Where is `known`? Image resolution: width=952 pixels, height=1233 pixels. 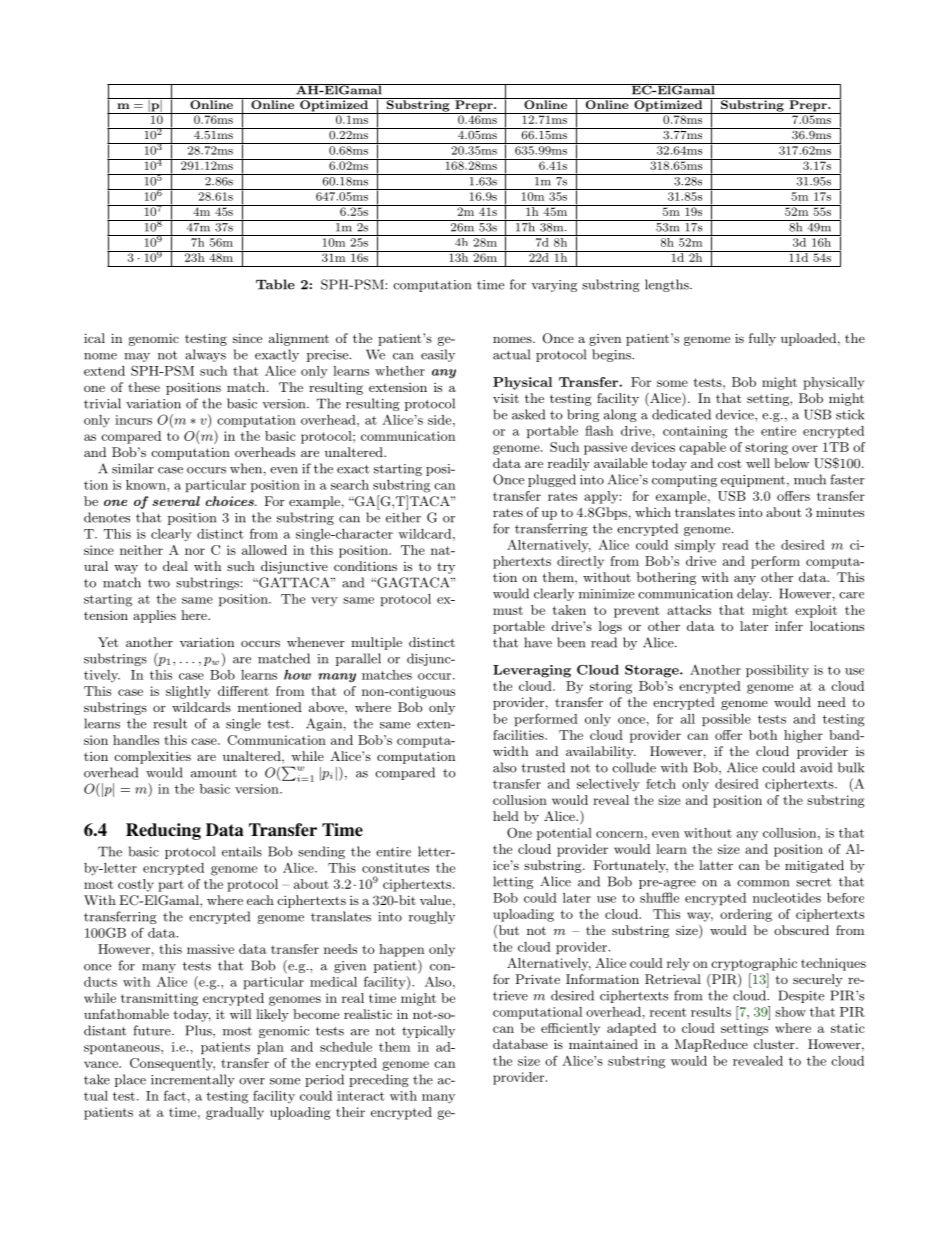
known is located at coordinates (147, 485).
